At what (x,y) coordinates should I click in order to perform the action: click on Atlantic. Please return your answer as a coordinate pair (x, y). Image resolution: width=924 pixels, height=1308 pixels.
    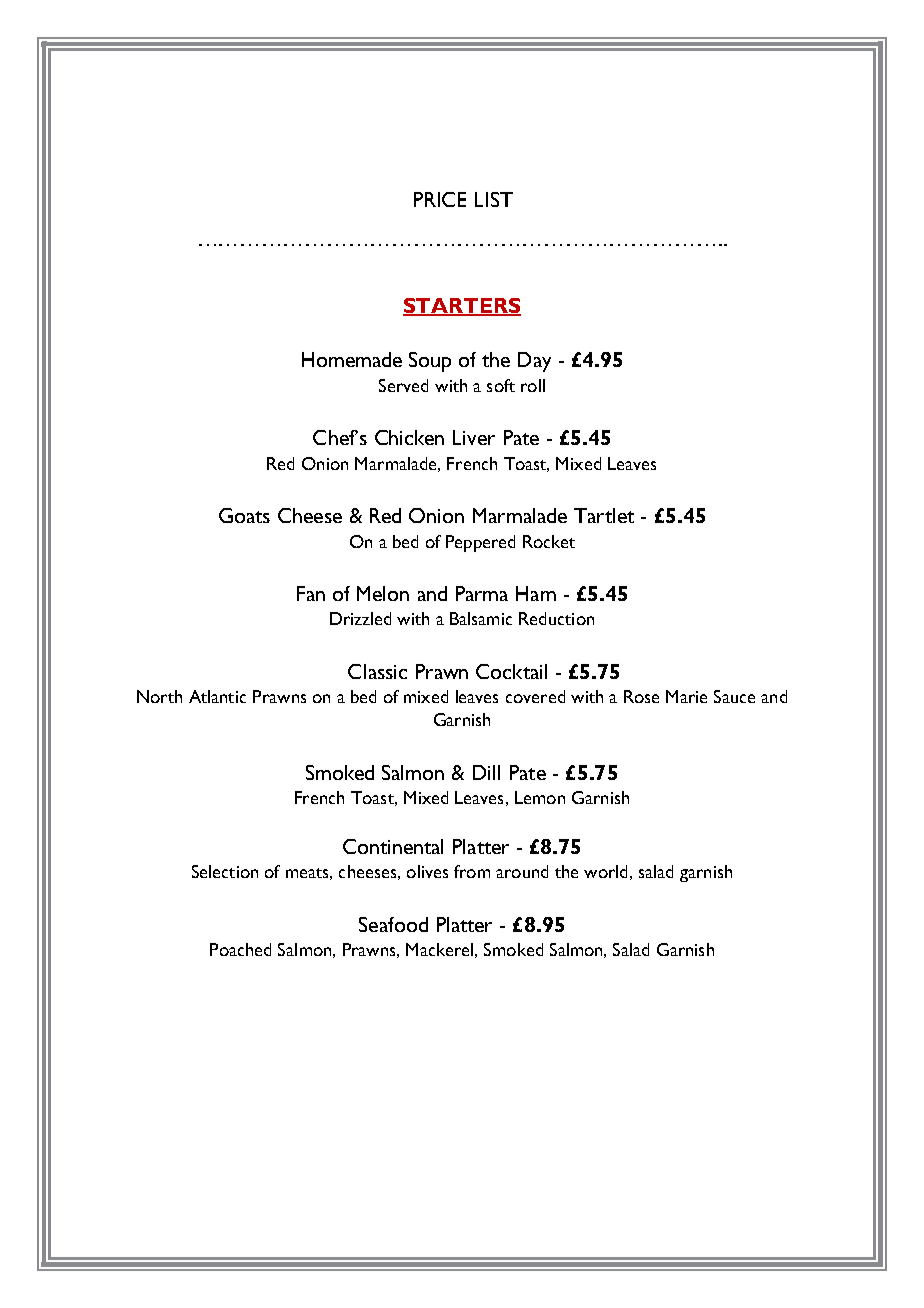
    Looking at the image, I should click on (217, 696).
